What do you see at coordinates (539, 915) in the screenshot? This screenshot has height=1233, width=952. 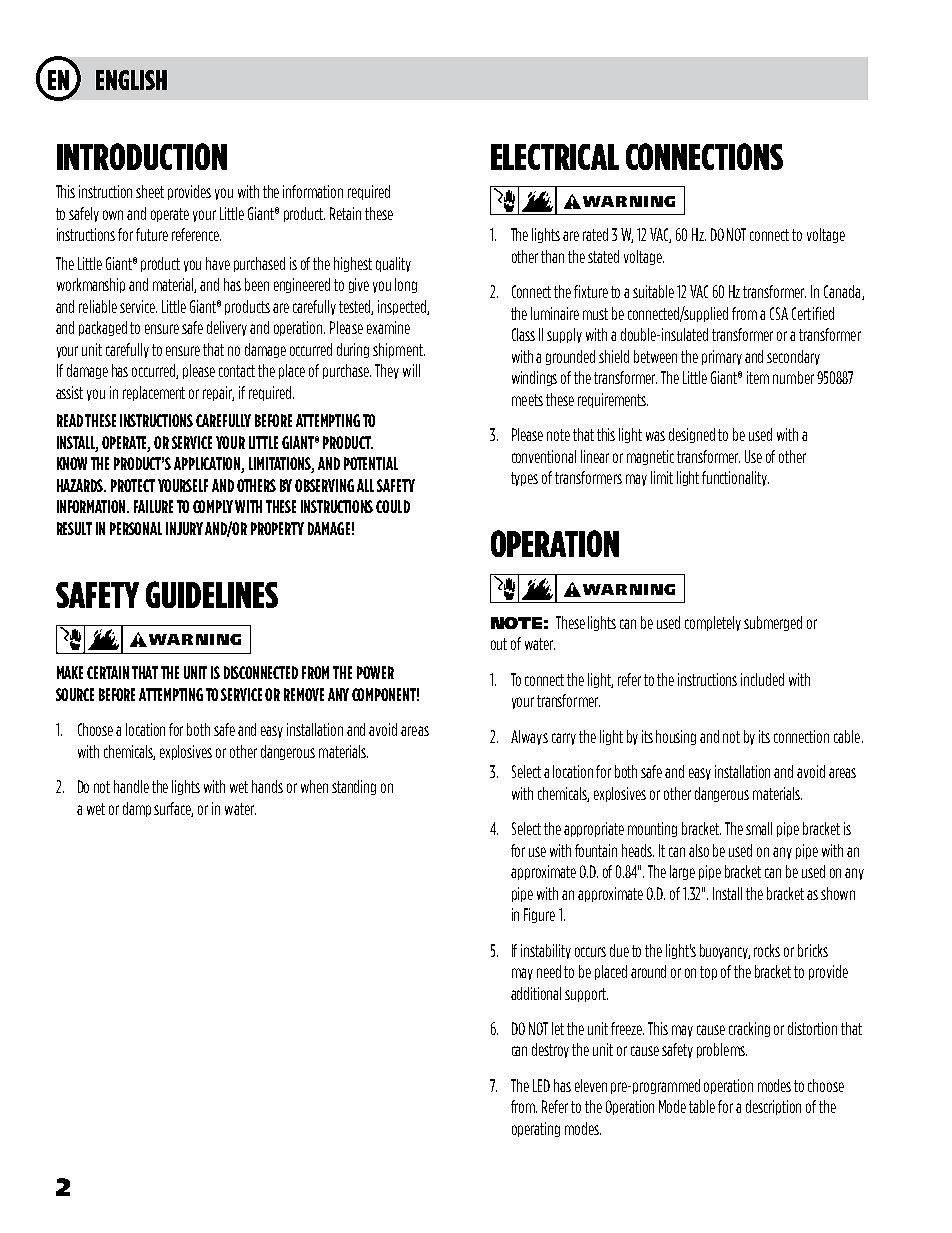 I see `Figure` at bounding box center [539, 915].
